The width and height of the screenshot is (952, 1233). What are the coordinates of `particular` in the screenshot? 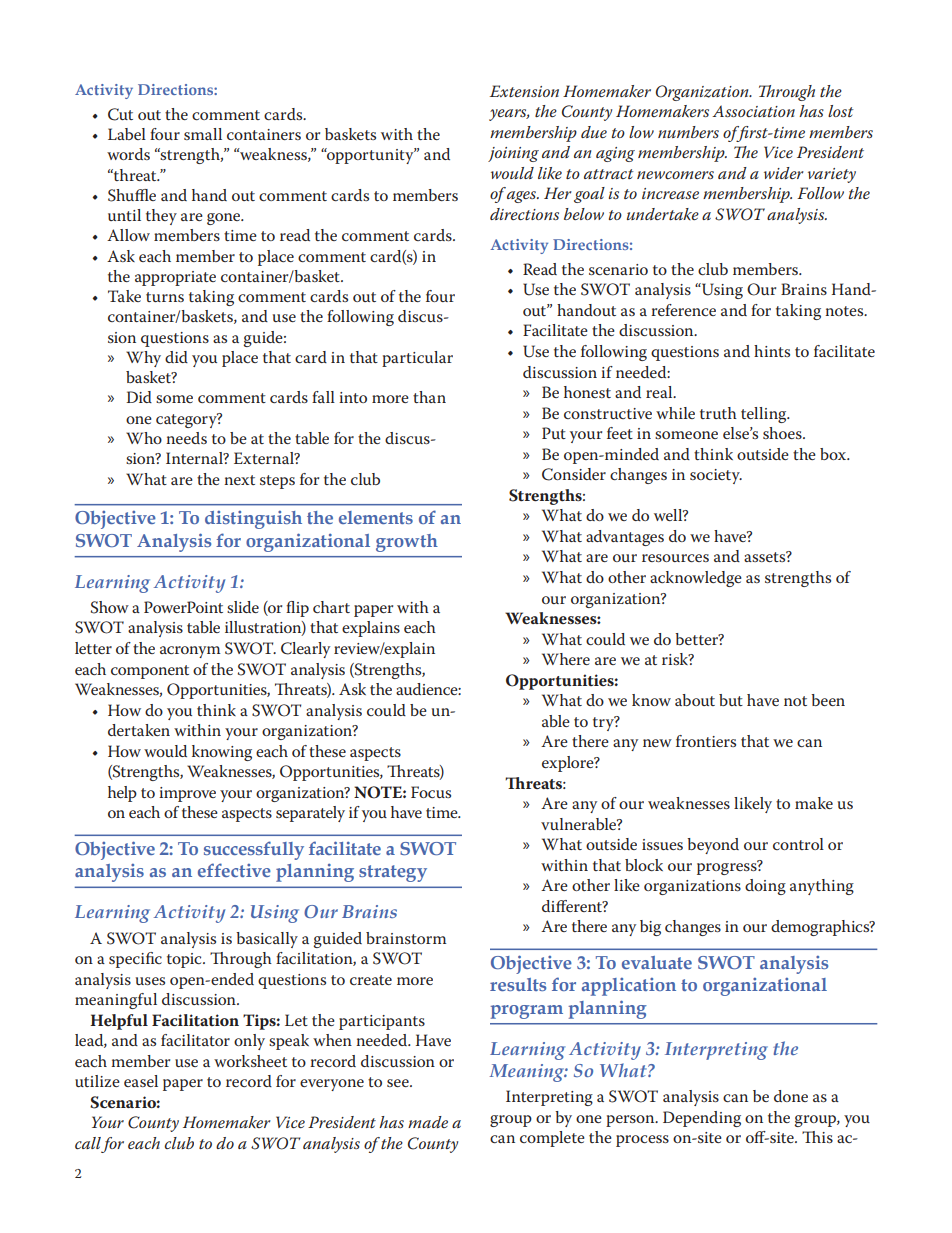 It's located at (417, 359).
